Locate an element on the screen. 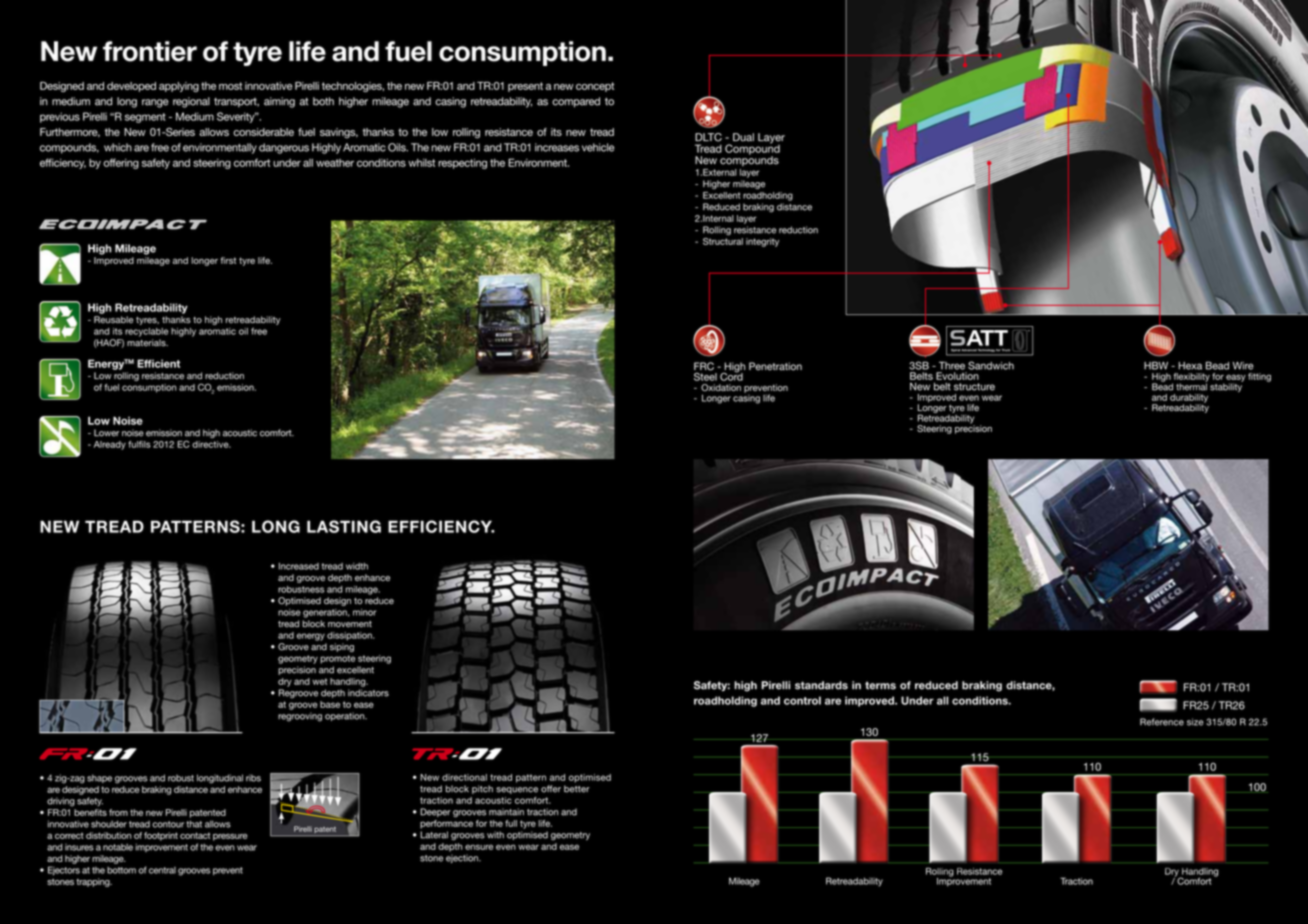 This screenshot has width=1308, height=924. minor is located at coordinates (364, 612).
